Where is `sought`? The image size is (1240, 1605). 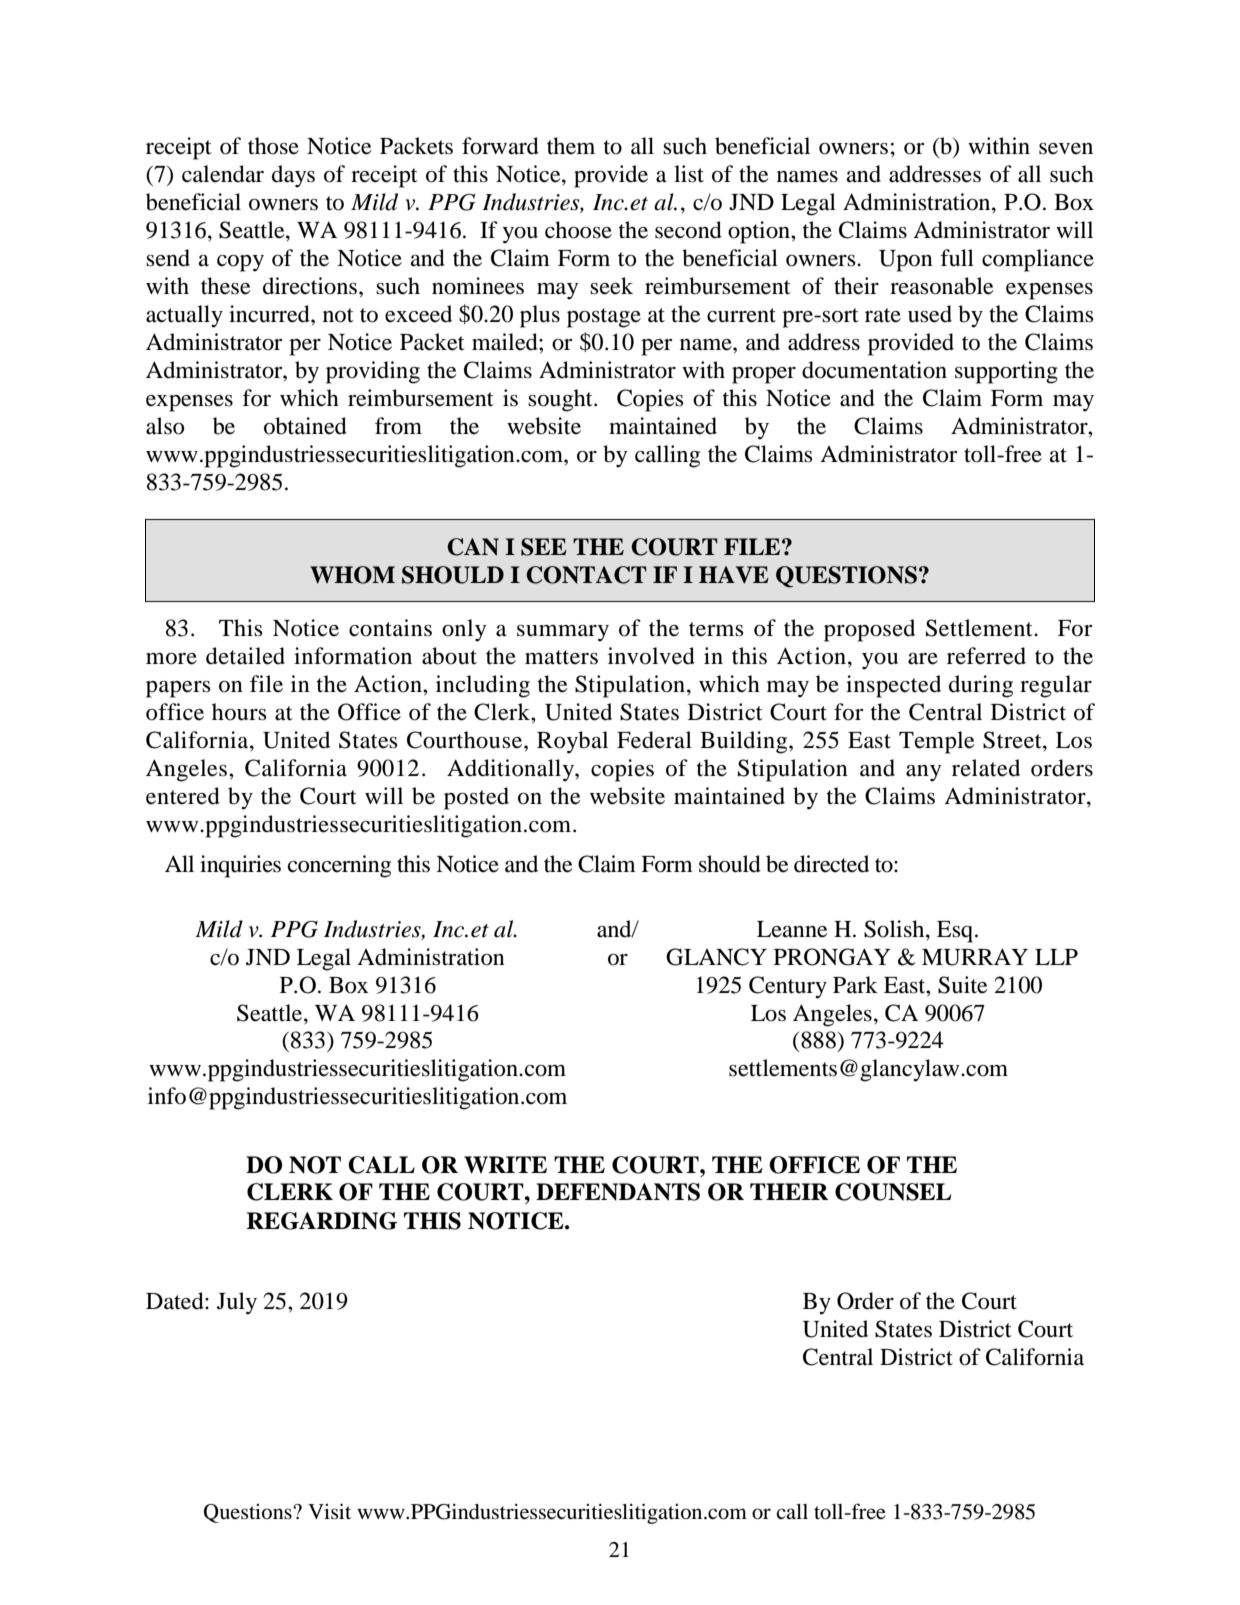 sought is located at coordinates (561, 400).
